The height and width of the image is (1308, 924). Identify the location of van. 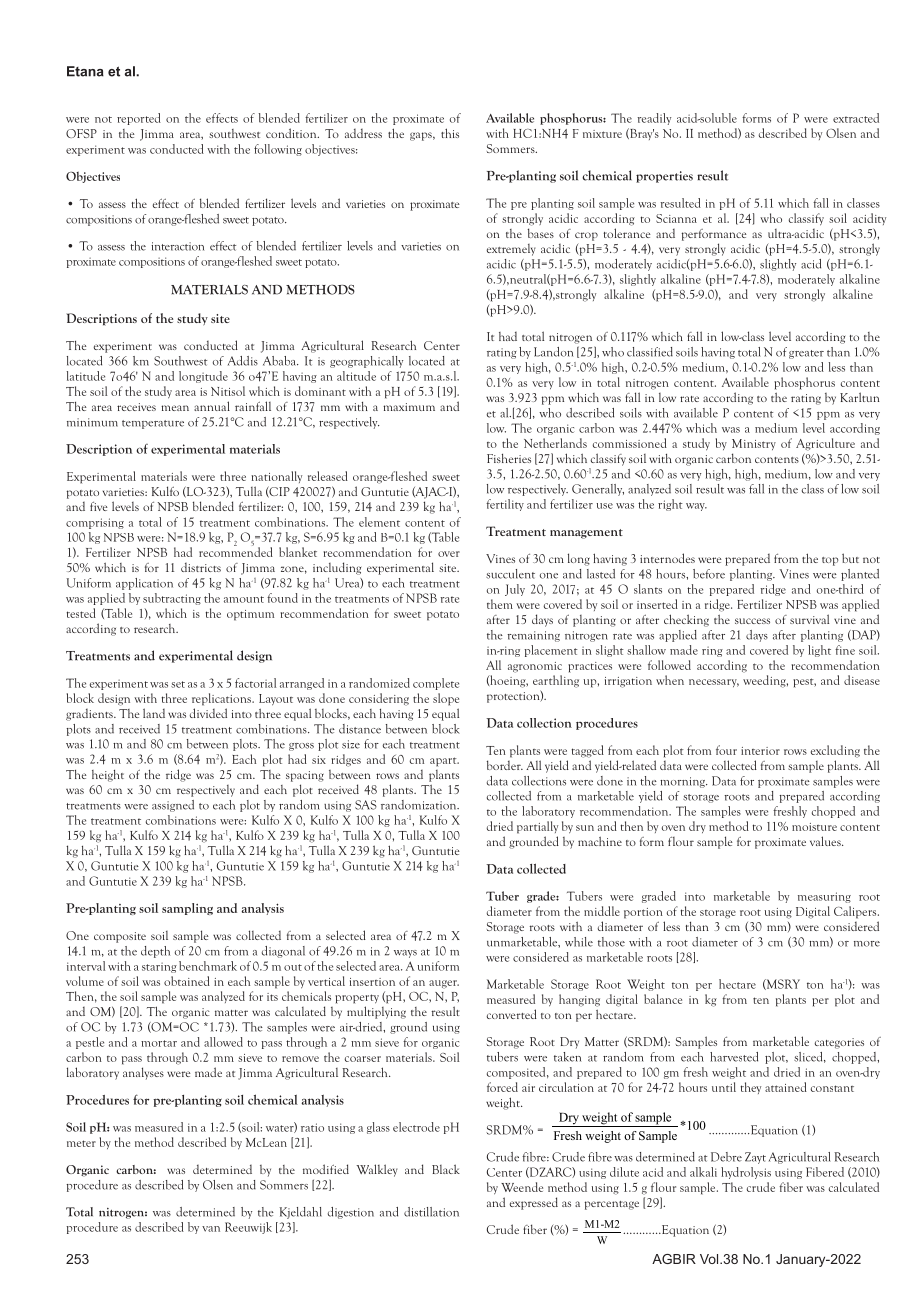
(211, 1229).
